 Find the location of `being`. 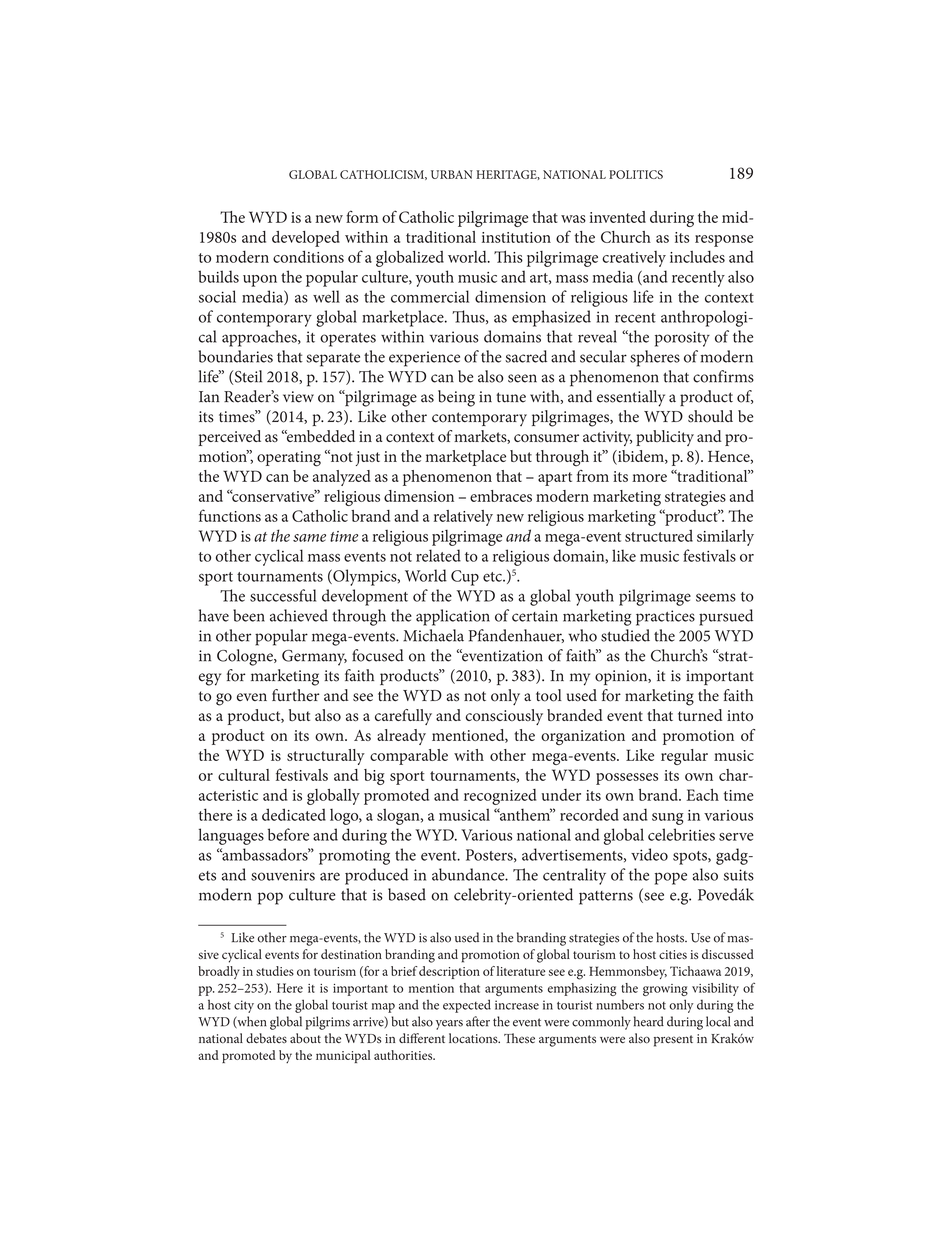

being is located at coordinates (456, 398).
